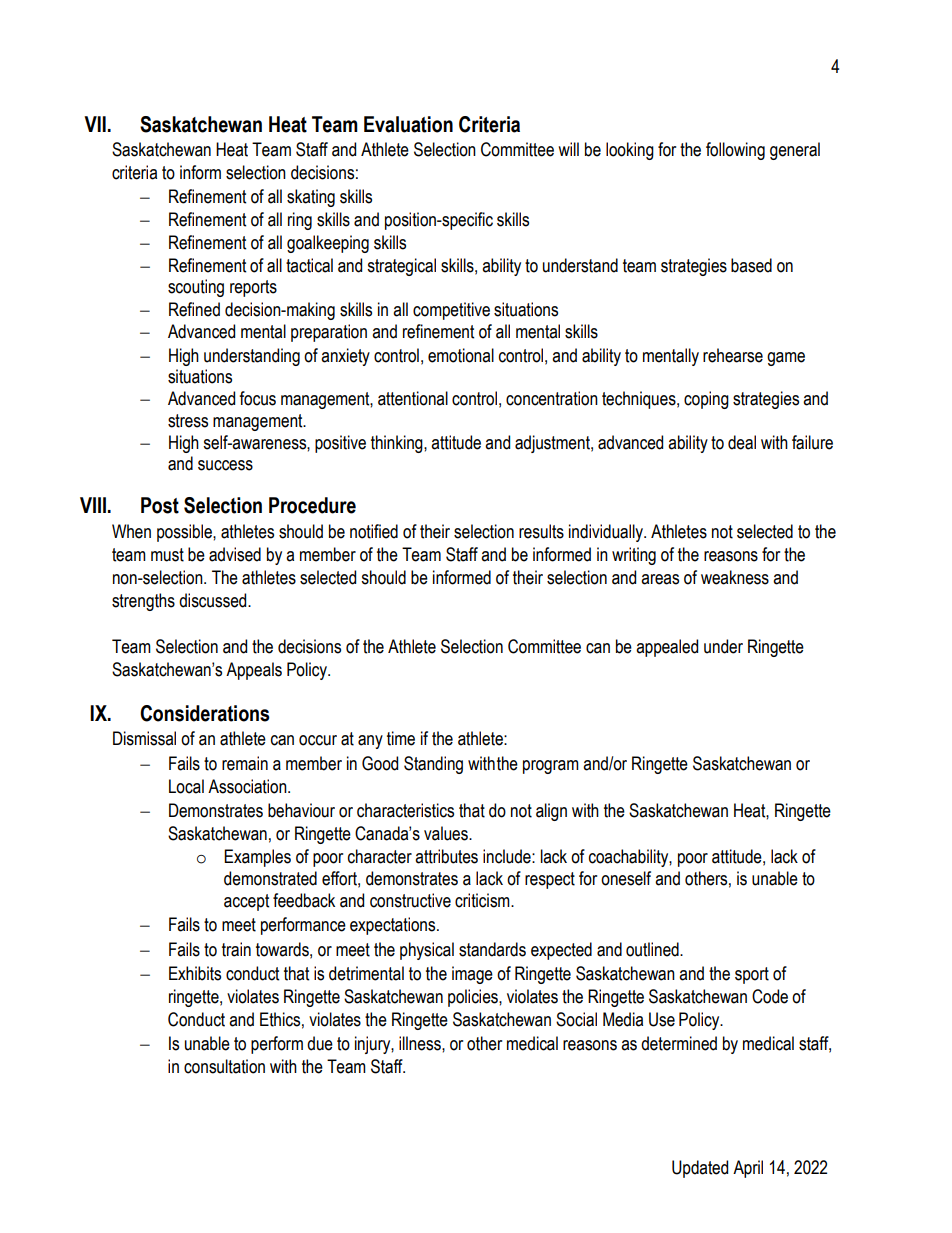  I want to click on April, so click(748, 1169).
